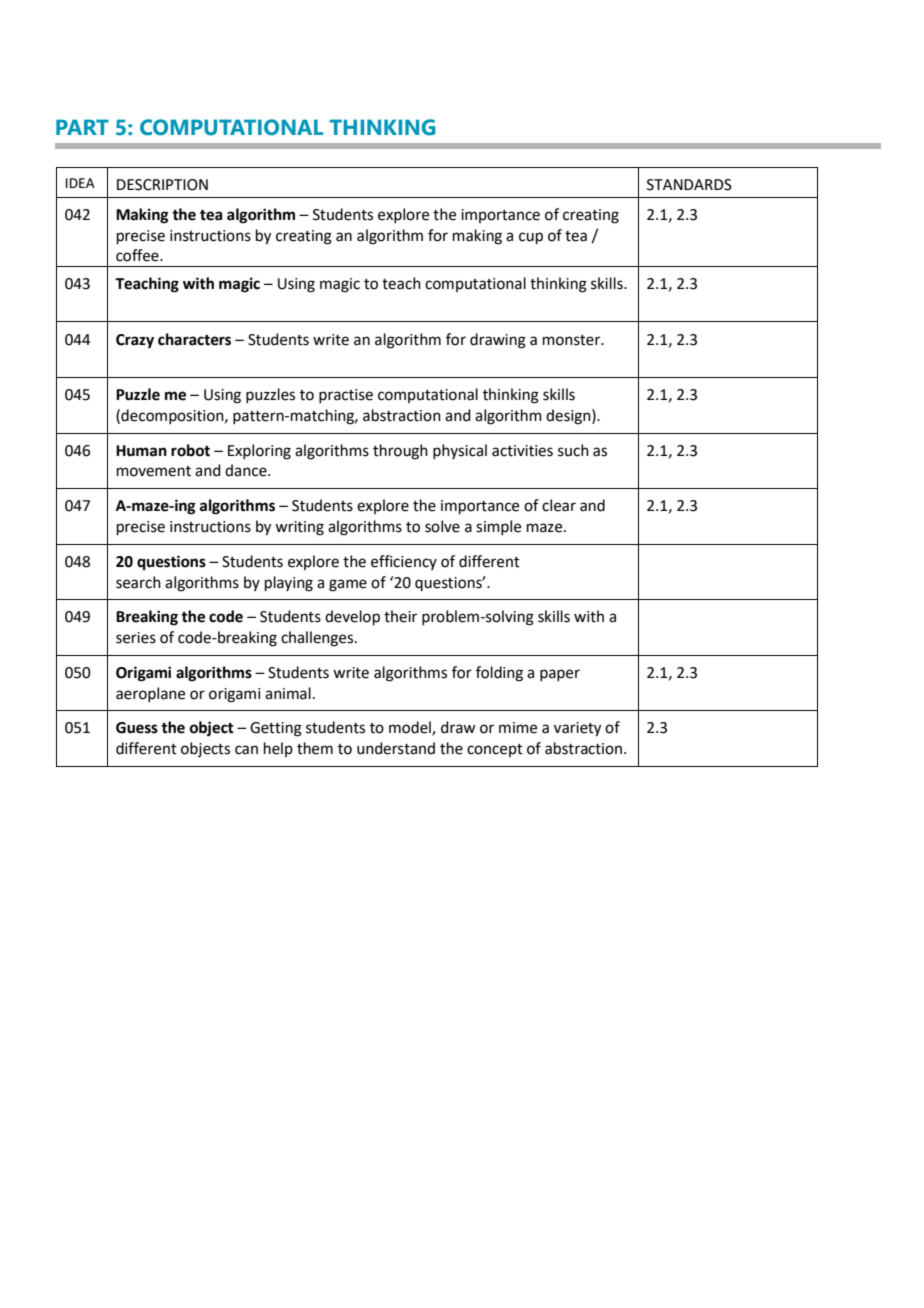 This screenshot has width=924, height=1308. What do you see at coordinates (411, 728) in the screenshot?
I see `model` at bounding box center [411, 728].
